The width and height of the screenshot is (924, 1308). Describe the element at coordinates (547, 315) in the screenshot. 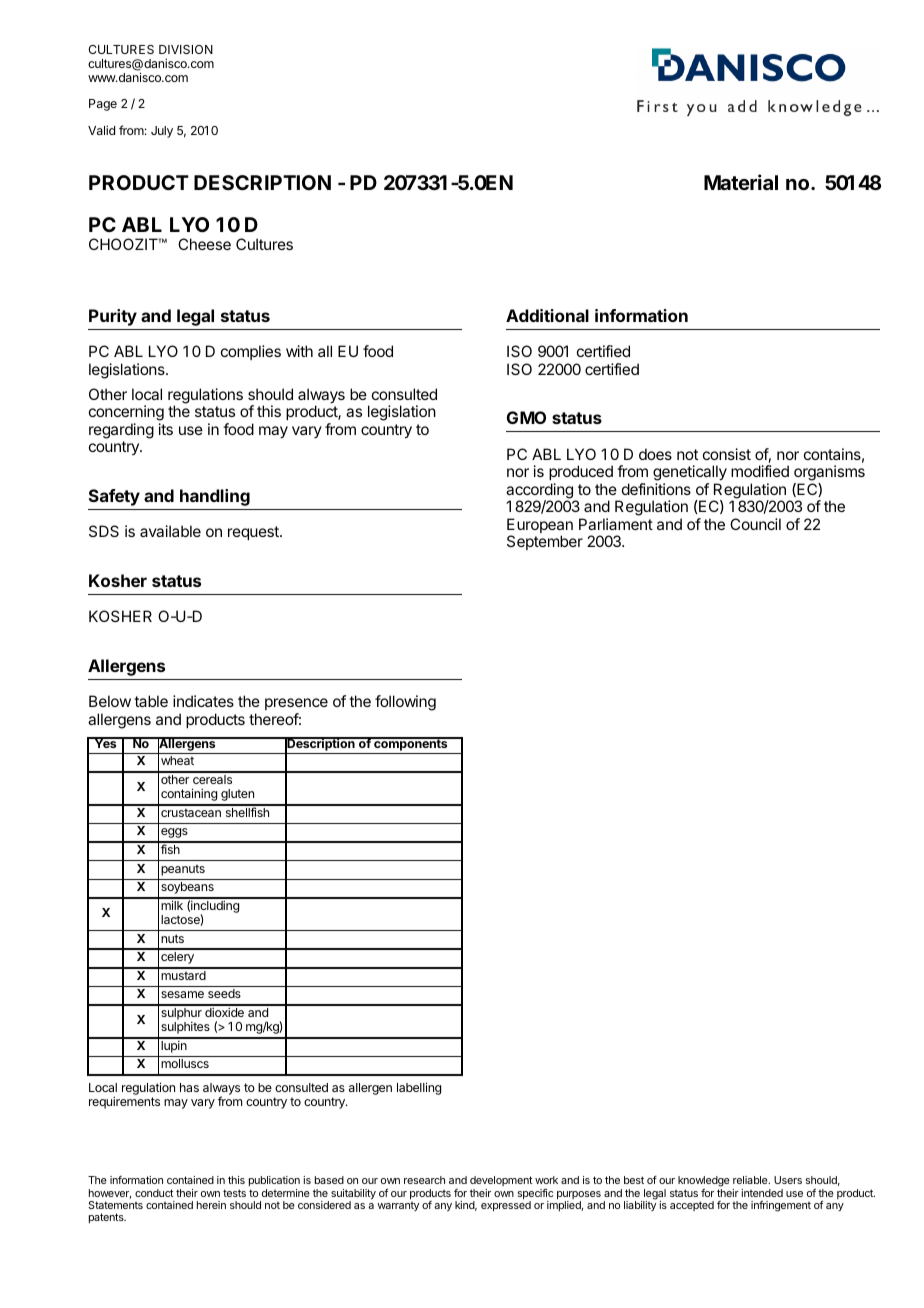

I see `Additional` at that location.
